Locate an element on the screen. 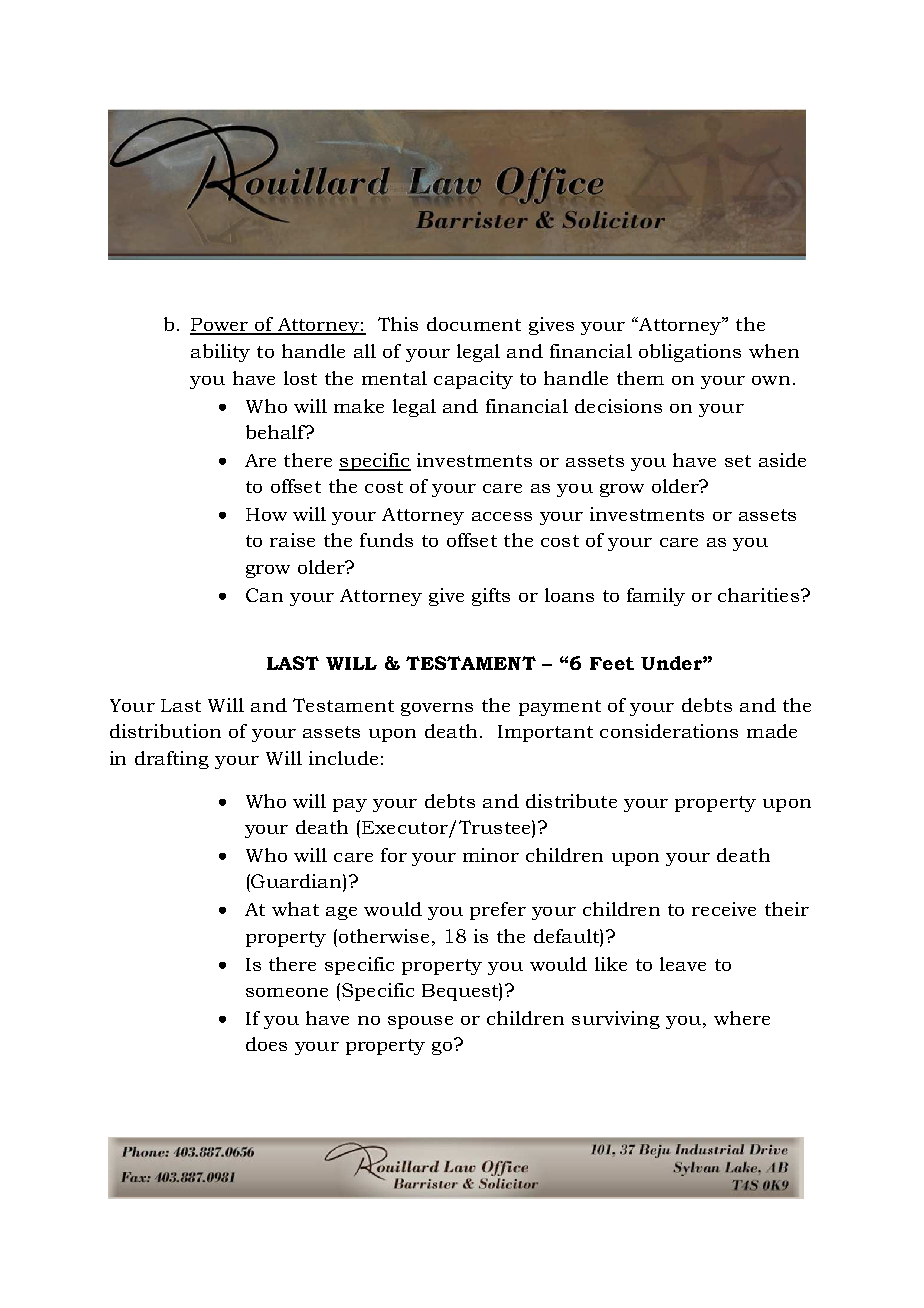  document is located at coordinates (474, 324).
